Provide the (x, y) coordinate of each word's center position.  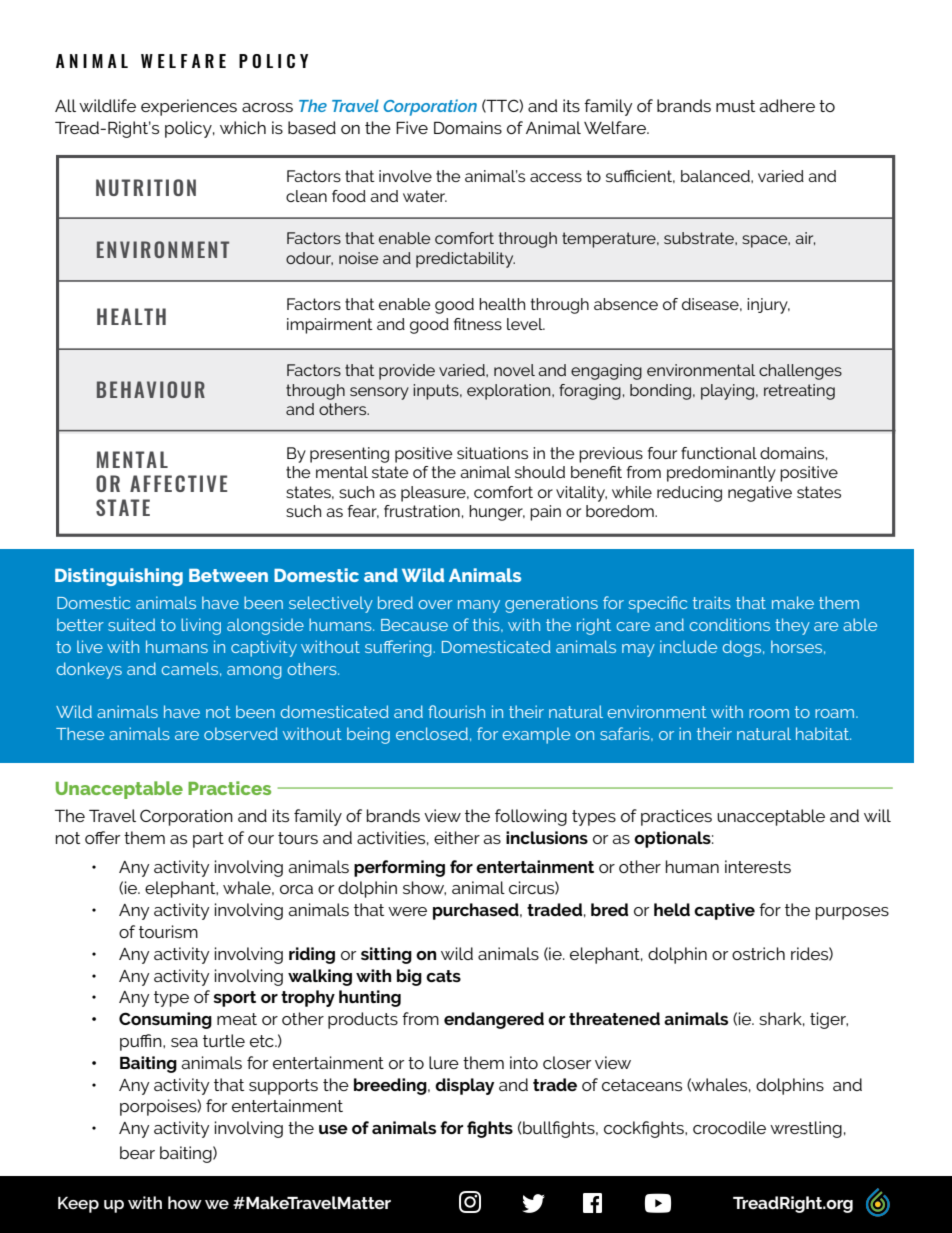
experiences (189, 107)
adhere (787, 105)
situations (492, 453)
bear (137, 1152)
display (464, 1086)
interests (758, 866)
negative (760, 494)
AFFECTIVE (178, 483)
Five (412, 127)
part (208, 840)
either (457, 837)
